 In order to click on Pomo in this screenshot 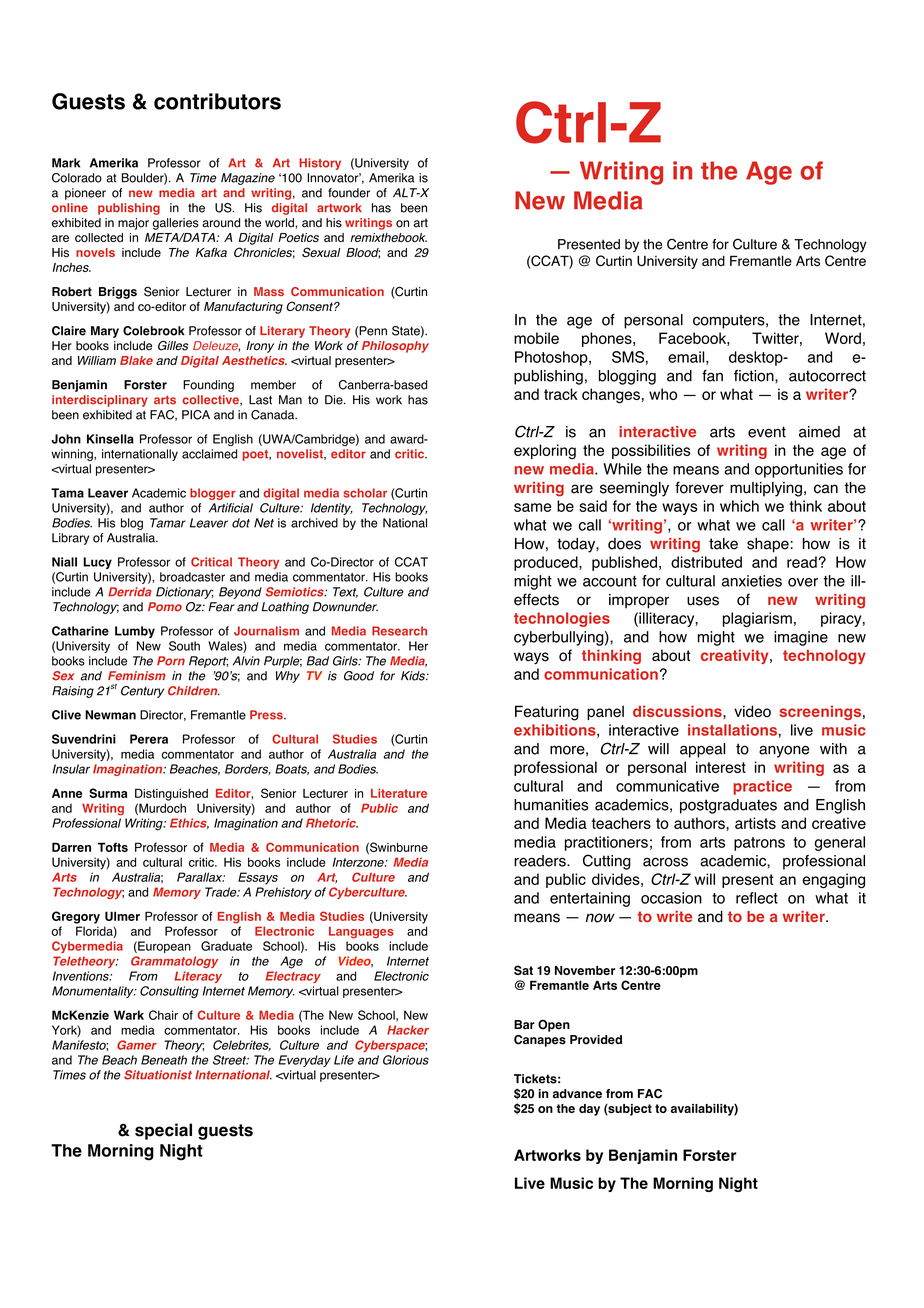, I will do `click(165, 607)`.
